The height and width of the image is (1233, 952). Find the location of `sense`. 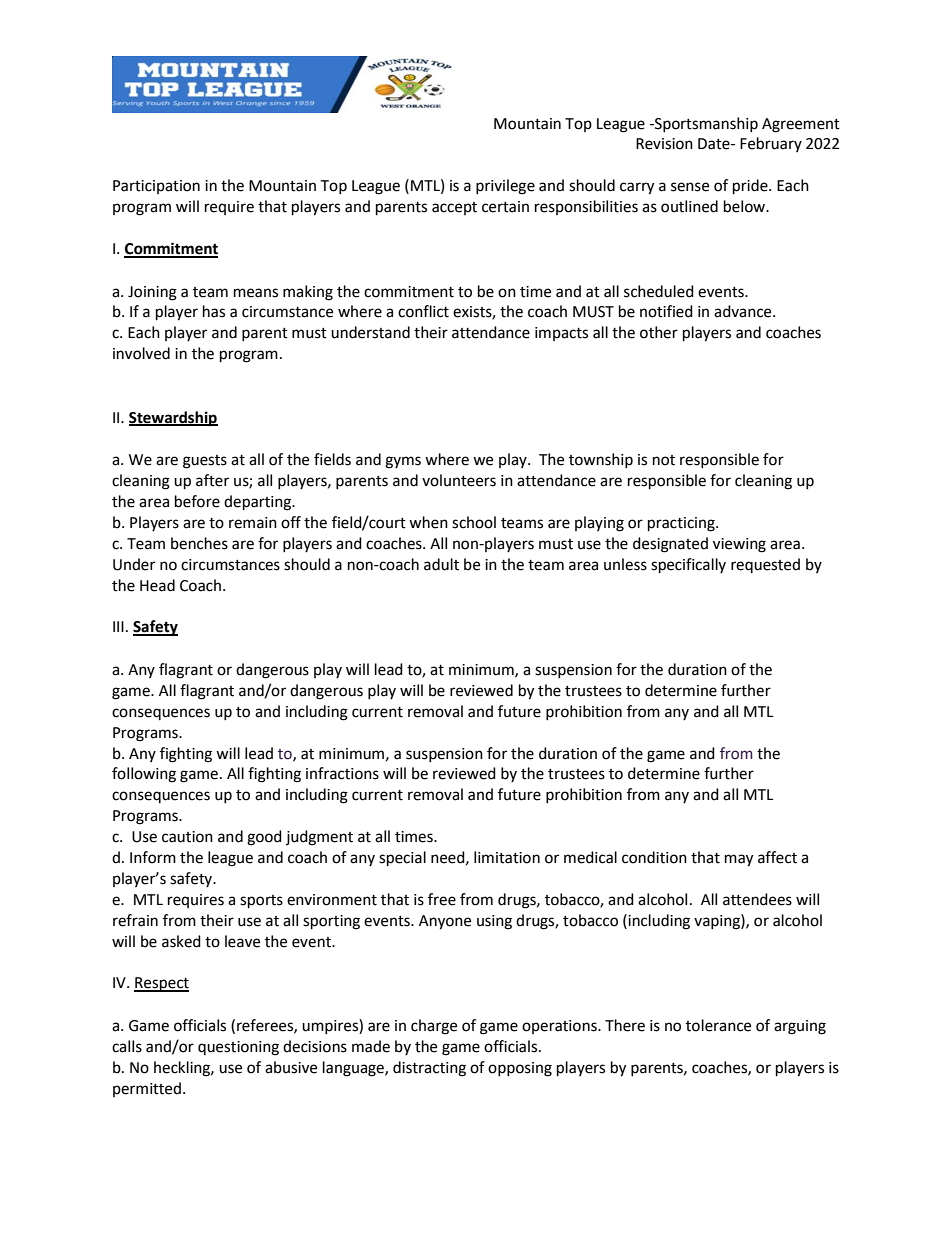

sense is located at coordinates (690, 187).
